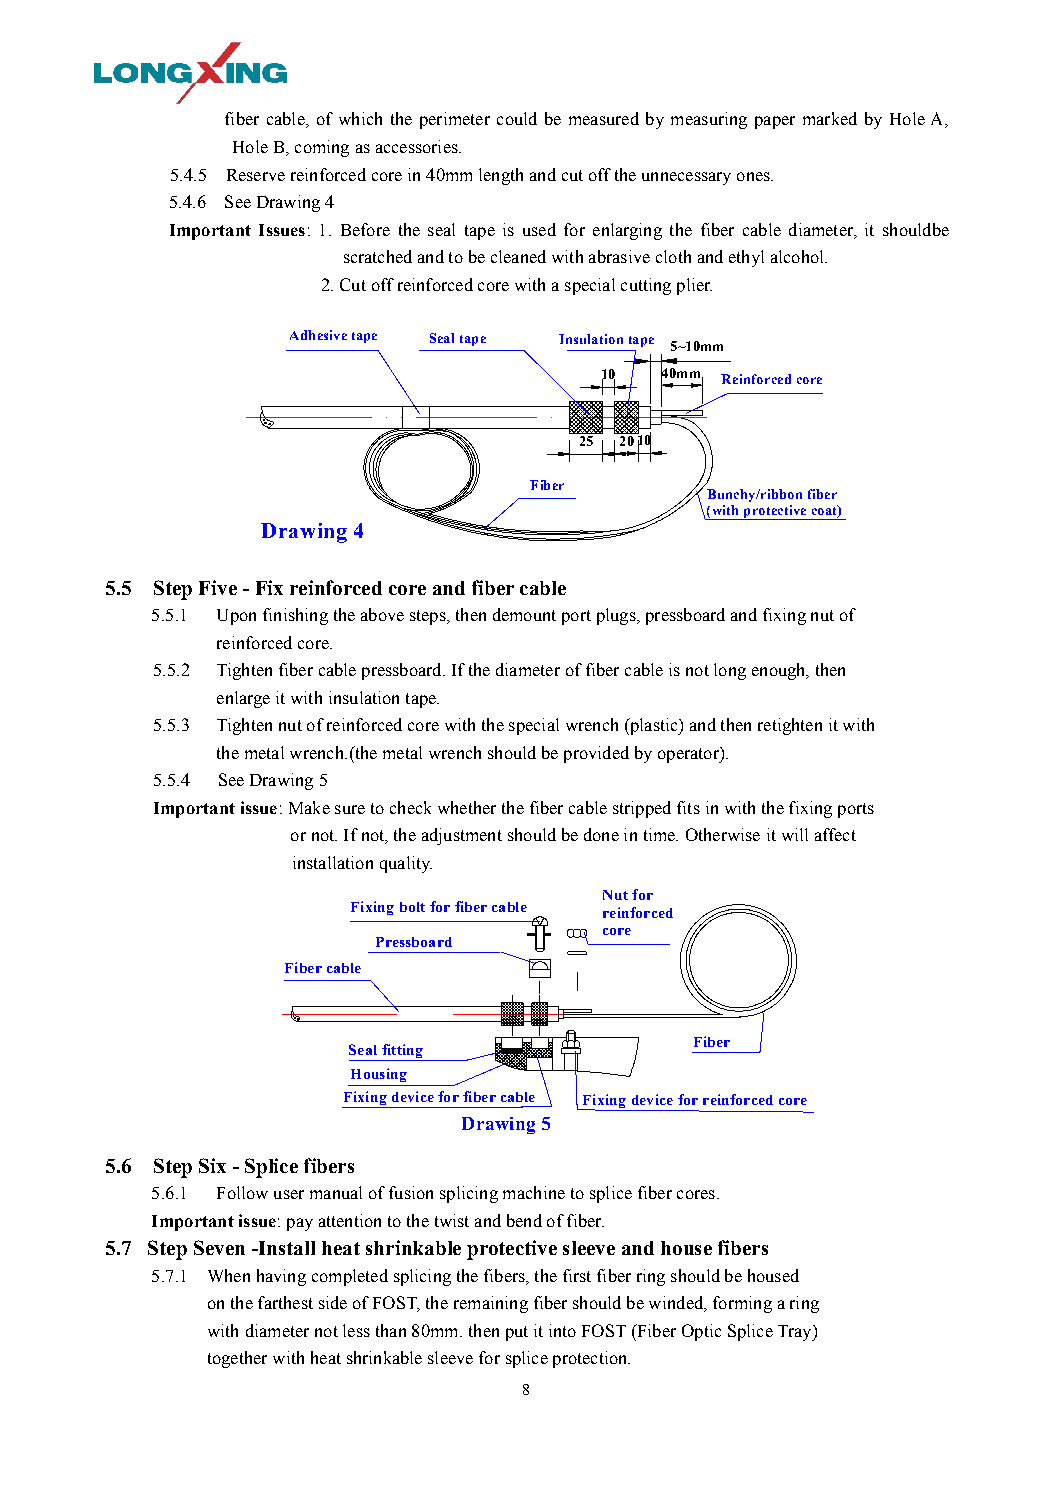 This screenshot has height=1486, width=1051. What do you see at coordinates (754, 176) in the screenshot?
I see `ones` at bounding box center [754, 176].
